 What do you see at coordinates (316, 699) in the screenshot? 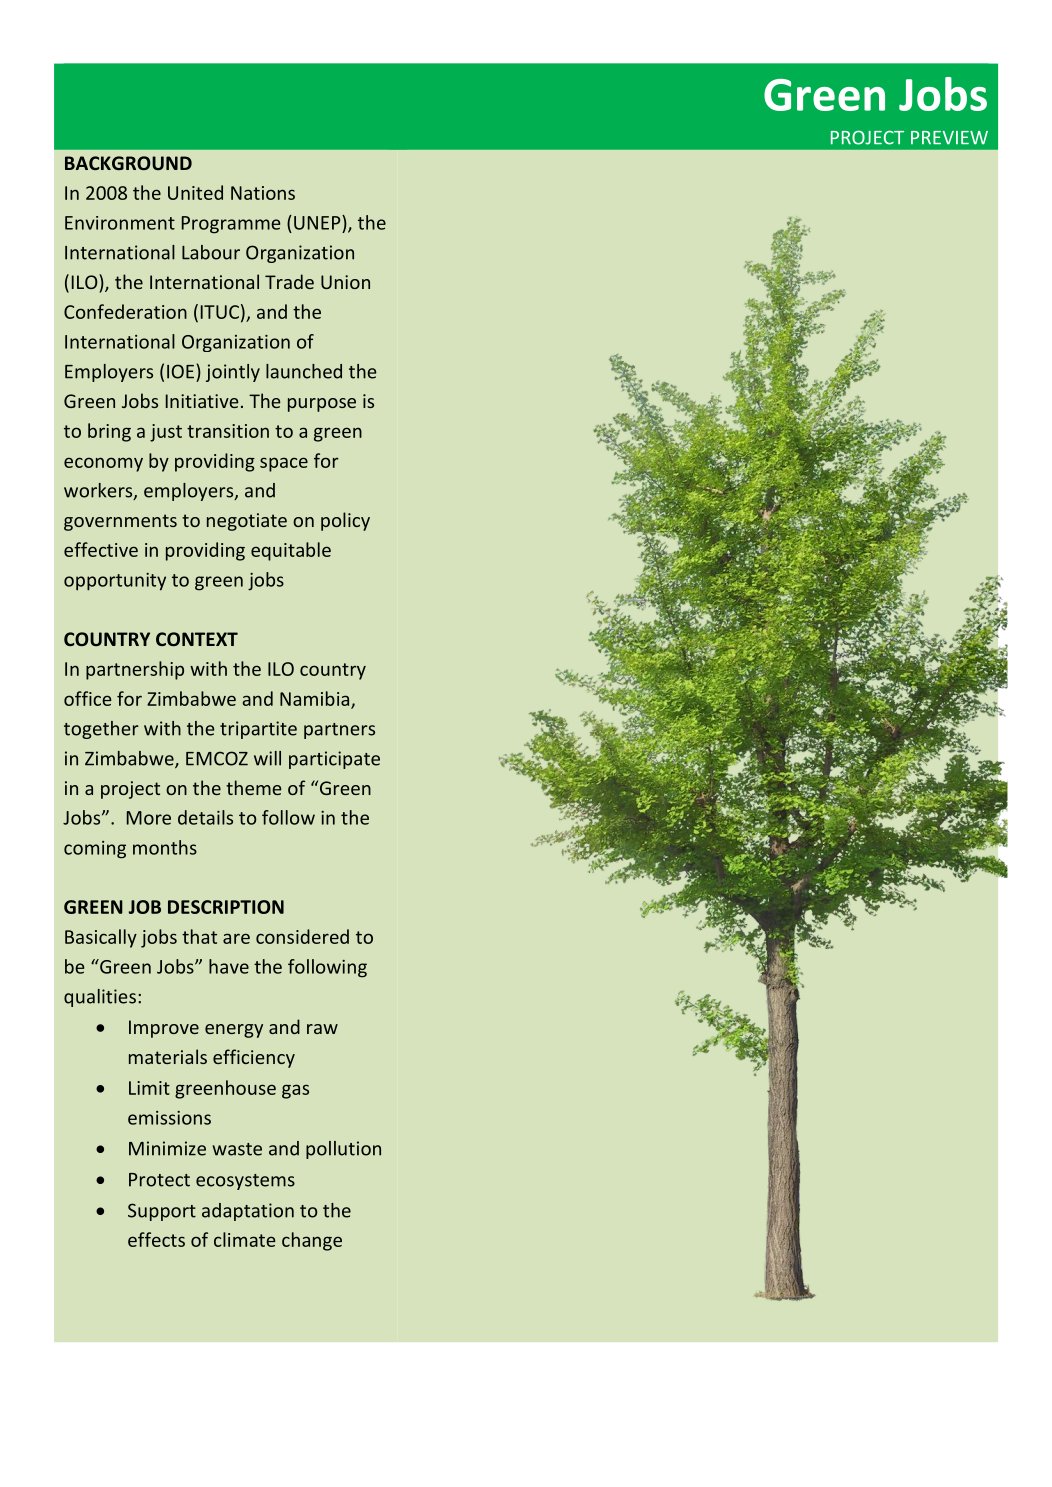
I see `Namibia` at bounding box center [316, 699].
